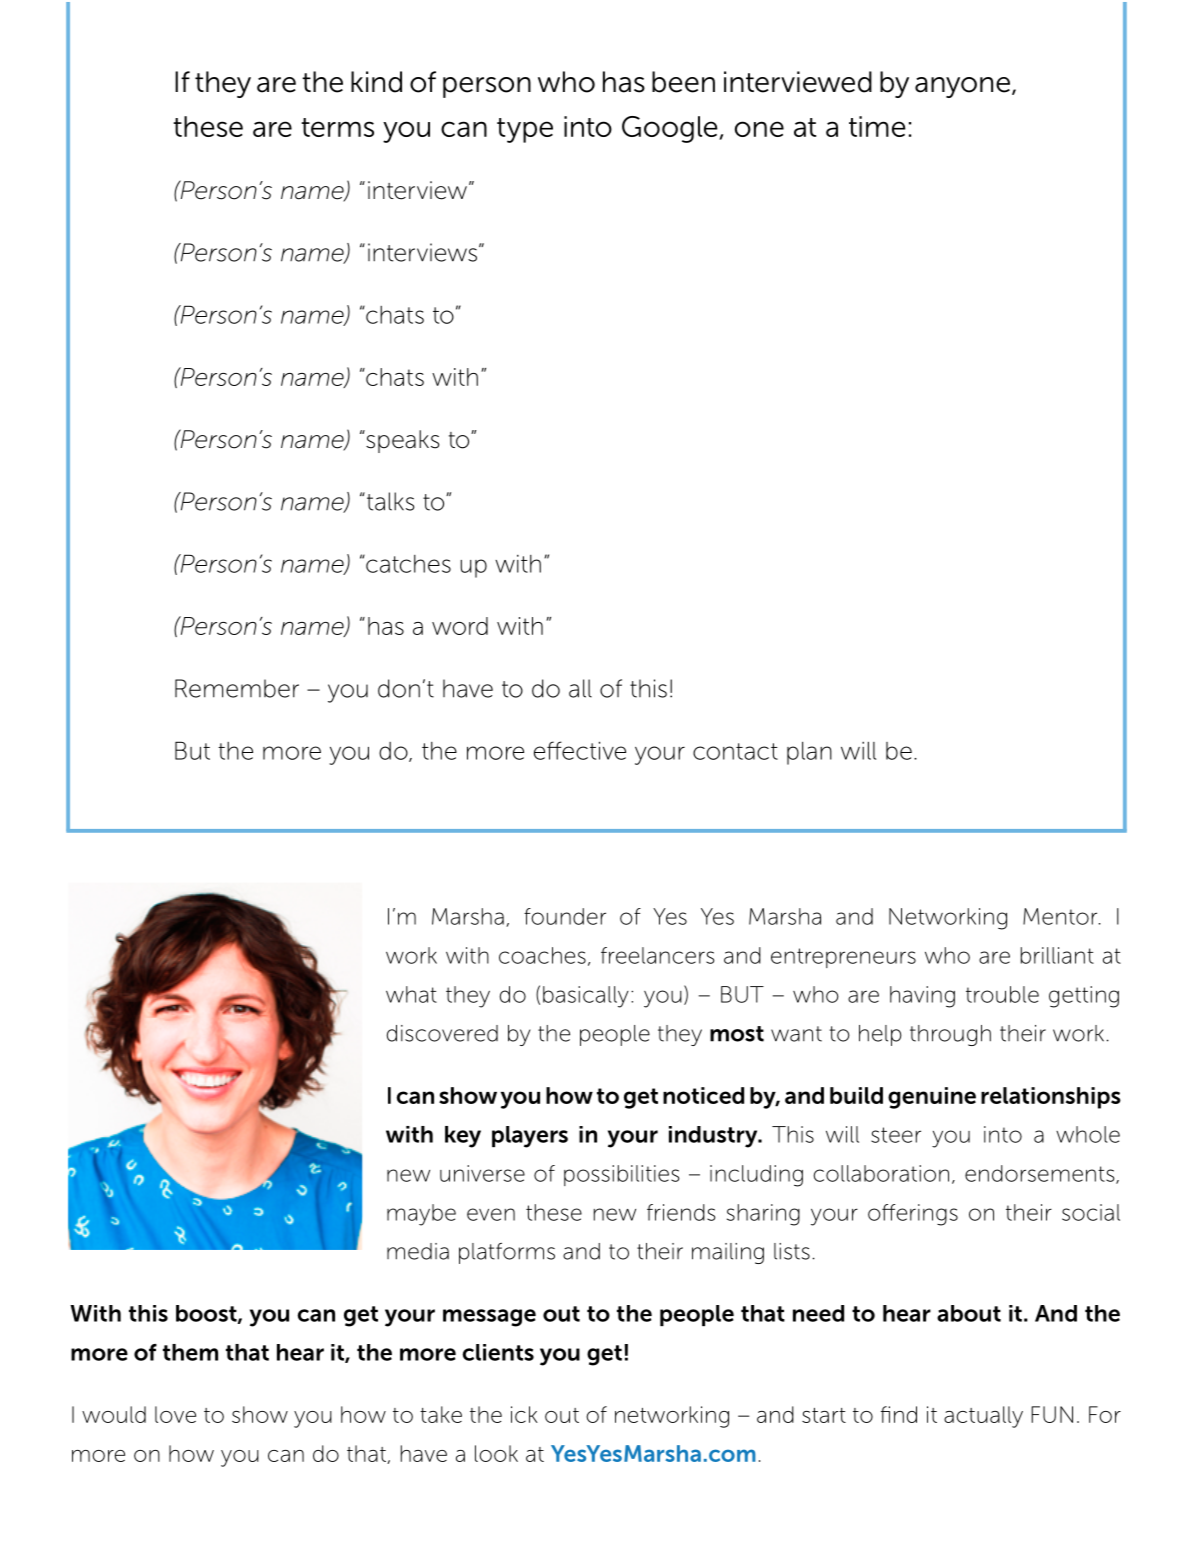 This screenshot has height=1541, width=1191. Describe the element at coordinates (877, 126) in the screenshot. I see `time` at that location.
